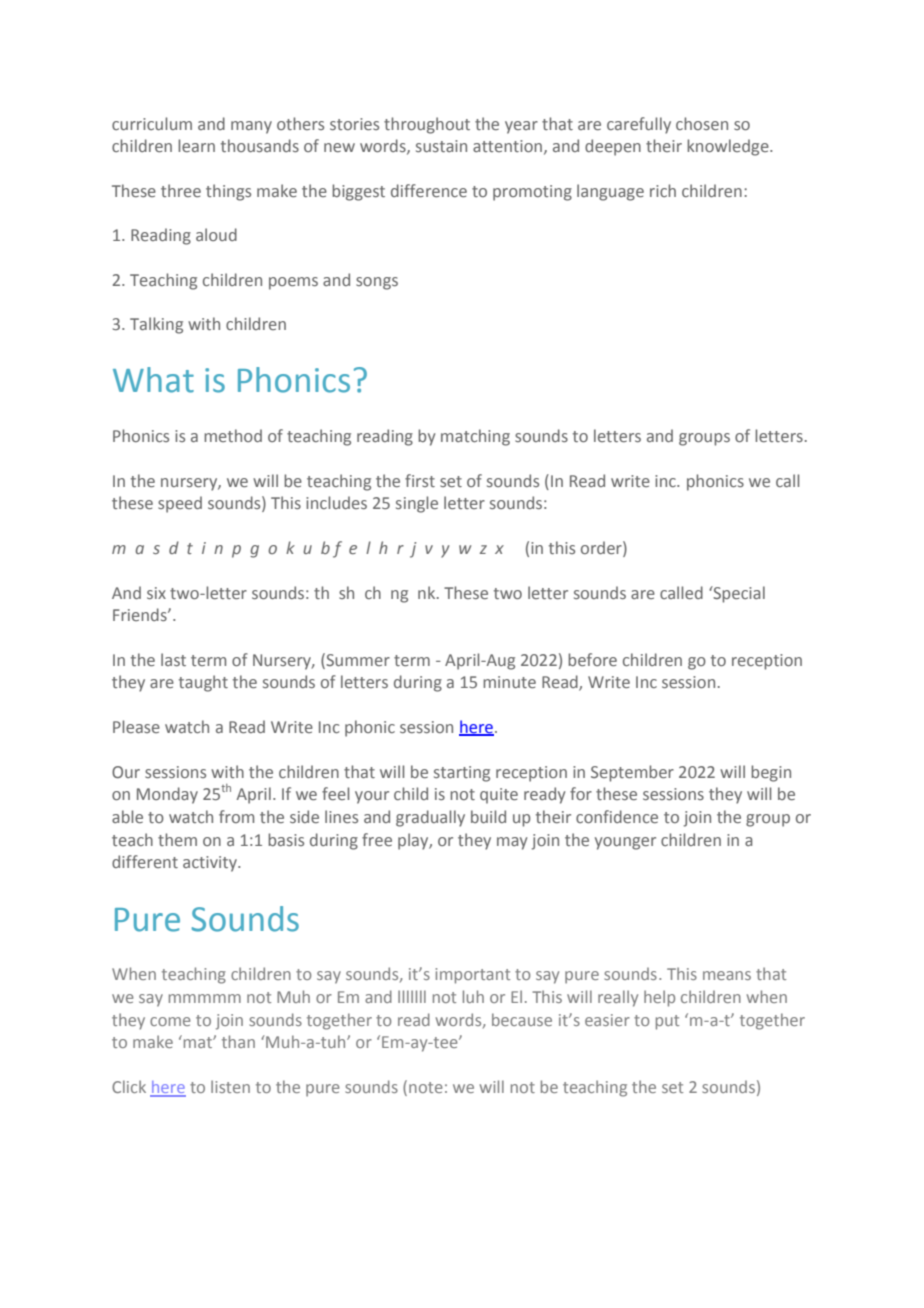 Image resolution: width=924 pixels, height=1308 pixels. What do you see at coordinates (592, 659) in the screenshot?
I see `before` at bounding box center [592, 659].
